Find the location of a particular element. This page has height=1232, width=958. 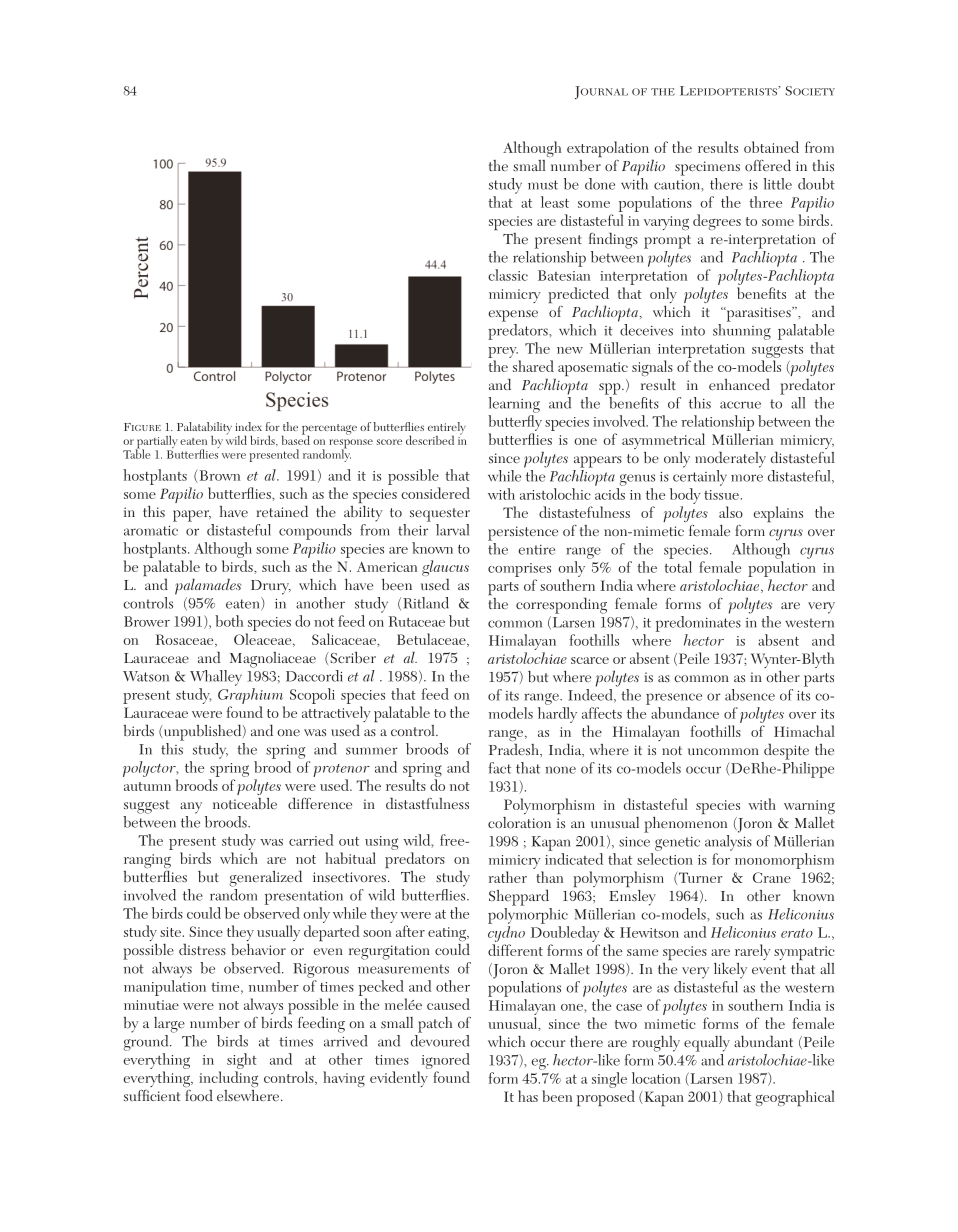

specimens is located at coordinates (707, 168).
